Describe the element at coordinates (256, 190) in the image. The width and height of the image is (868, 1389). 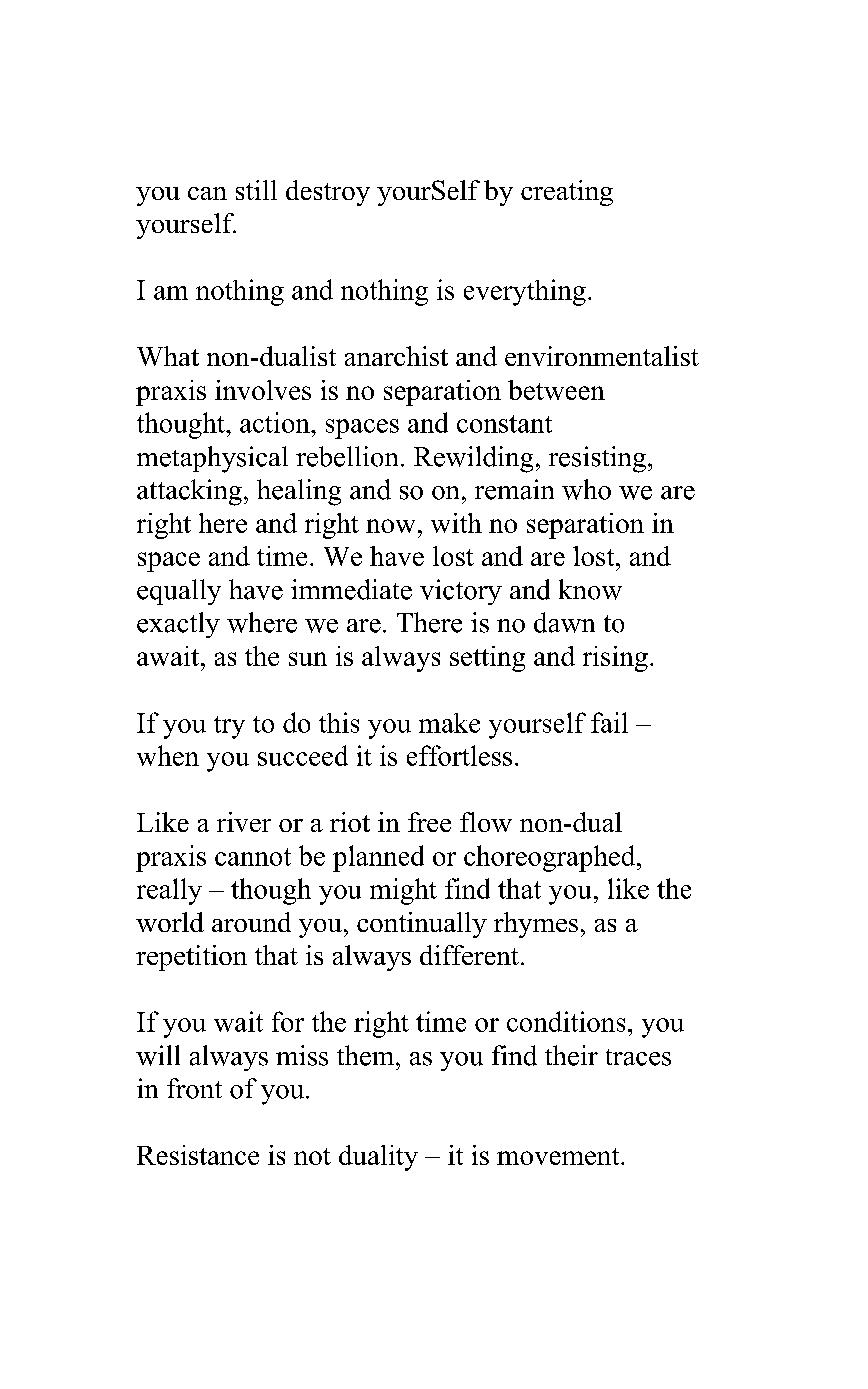
I see `still` at that location.
